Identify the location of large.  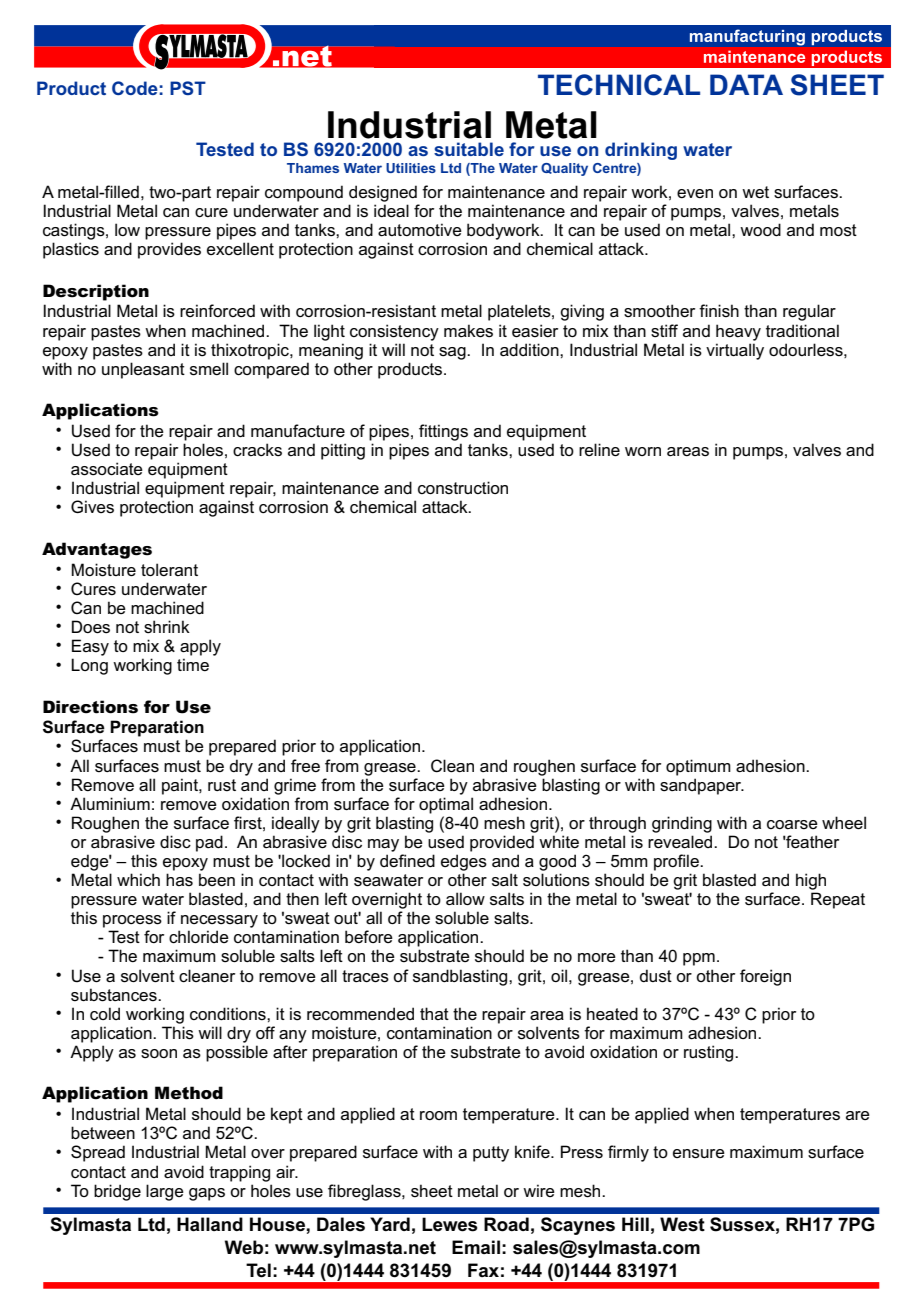
(165, 1192).
